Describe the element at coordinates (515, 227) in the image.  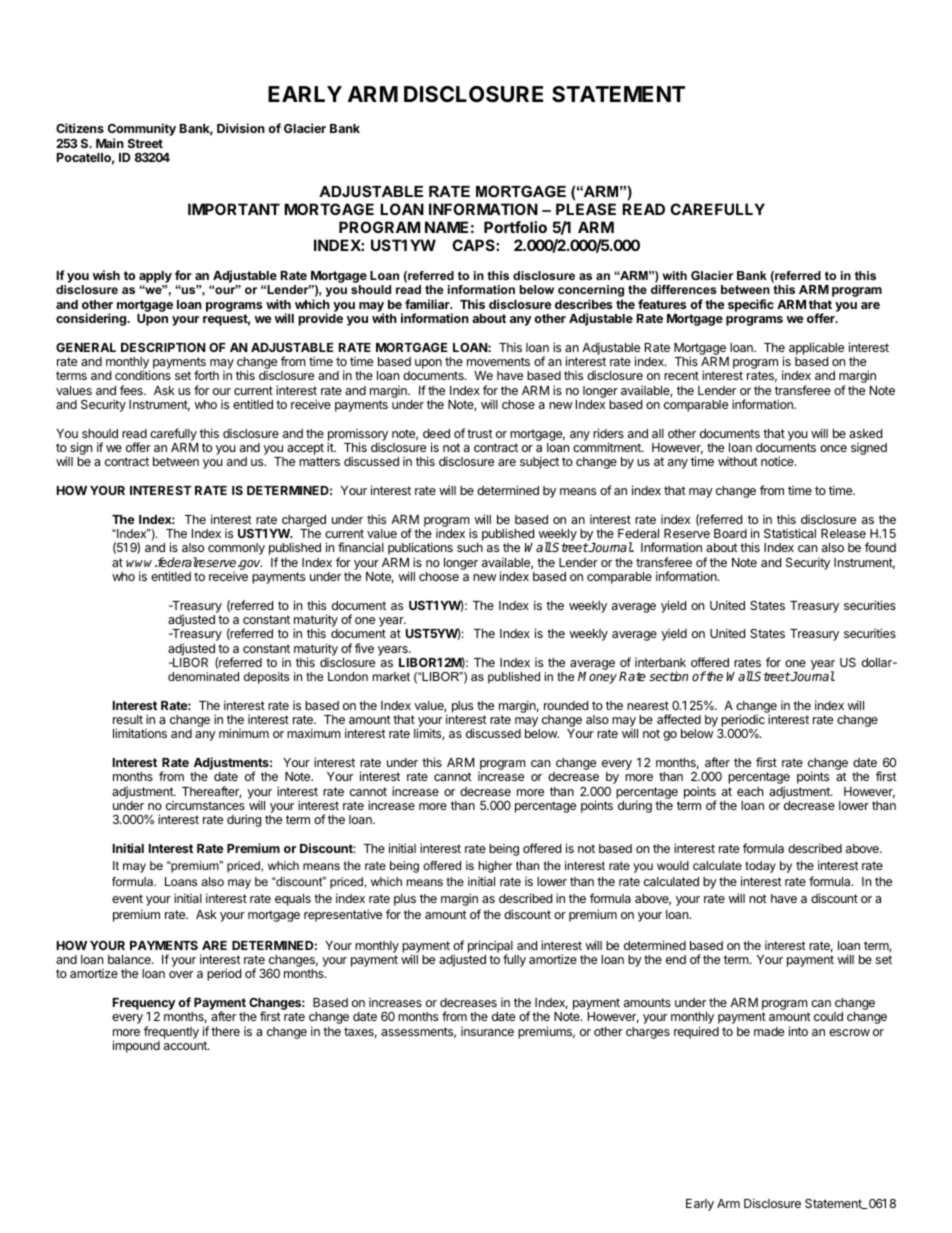
I see `Portfolio` at that location.
